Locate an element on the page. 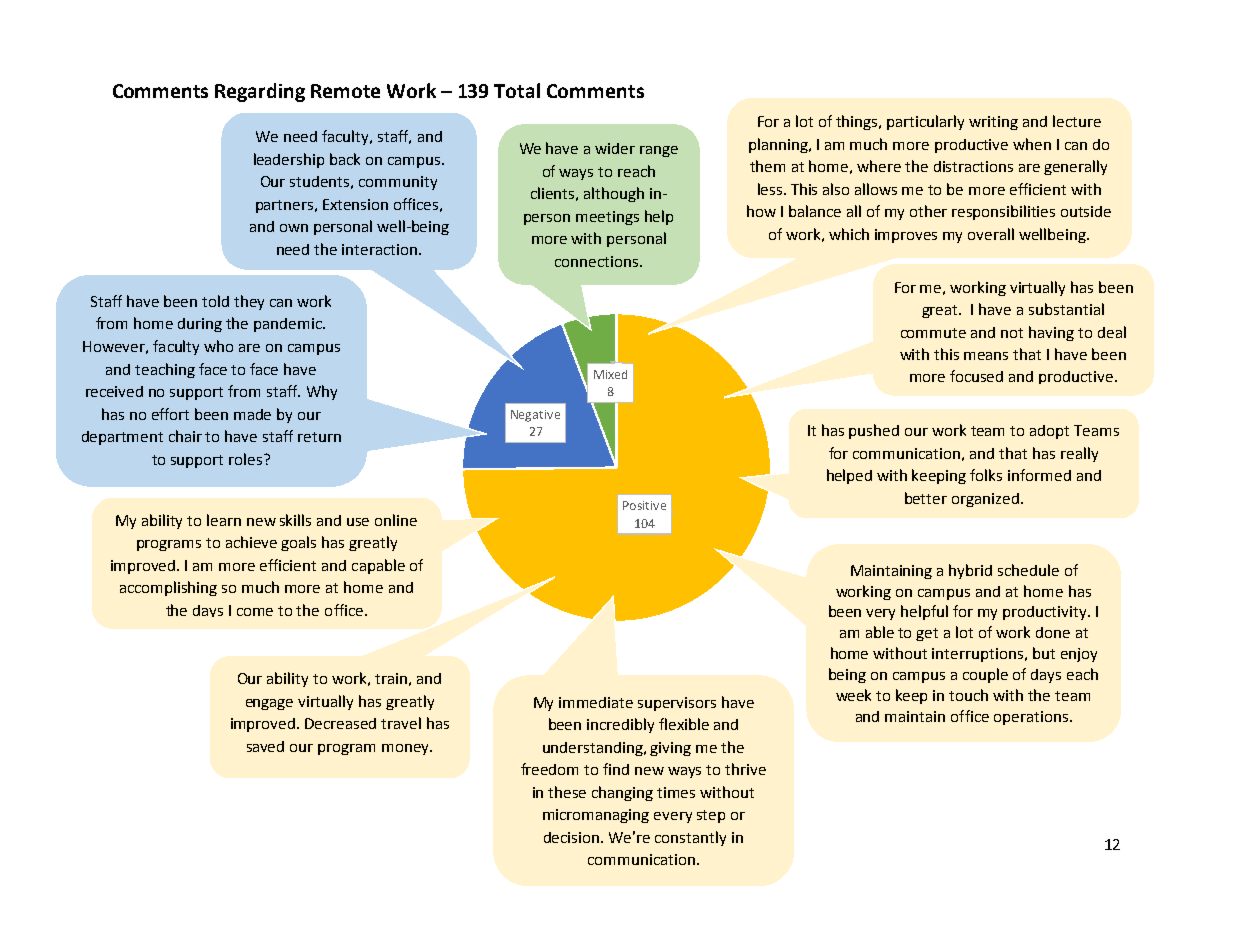 The height and width of the image is (952, 1233). Regarding is located at coordinates (260, 92).
